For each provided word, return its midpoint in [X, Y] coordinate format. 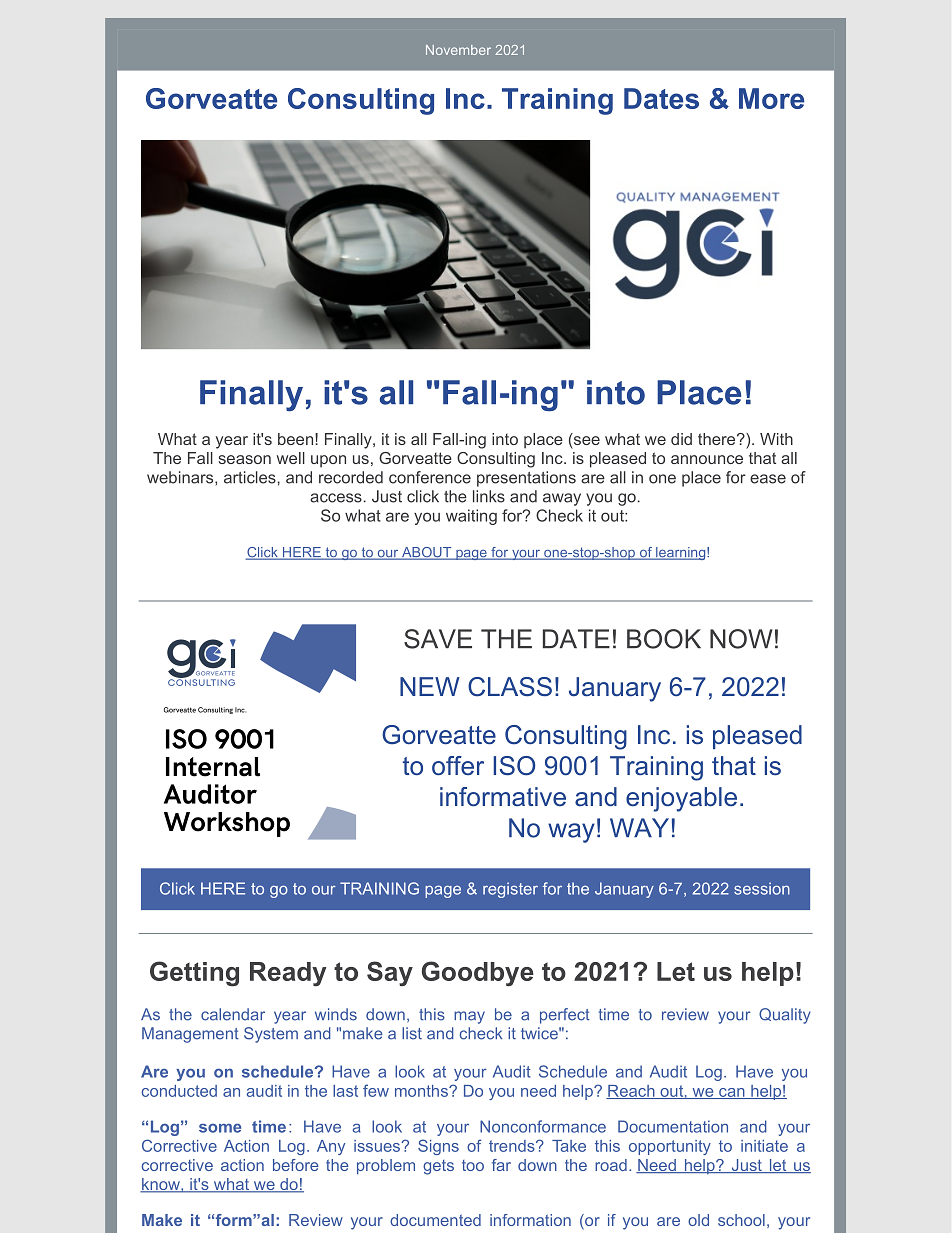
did [681, 439]
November [458, 50]
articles [251, 477]
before [296, 1165]
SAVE [438, 639]
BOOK [664, 639]
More [771, 98]
